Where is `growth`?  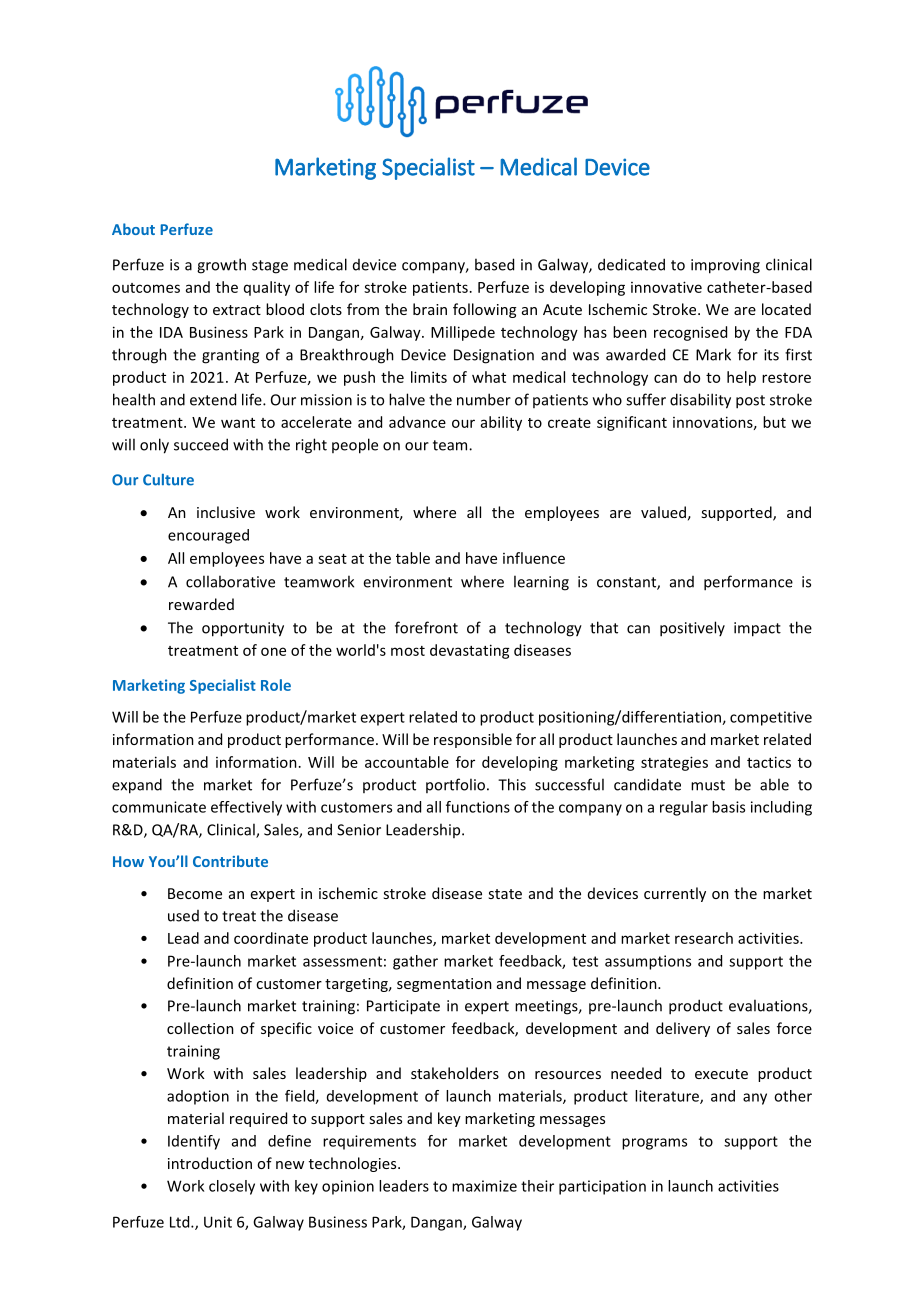 growth is located at coordinates (221, 266).
